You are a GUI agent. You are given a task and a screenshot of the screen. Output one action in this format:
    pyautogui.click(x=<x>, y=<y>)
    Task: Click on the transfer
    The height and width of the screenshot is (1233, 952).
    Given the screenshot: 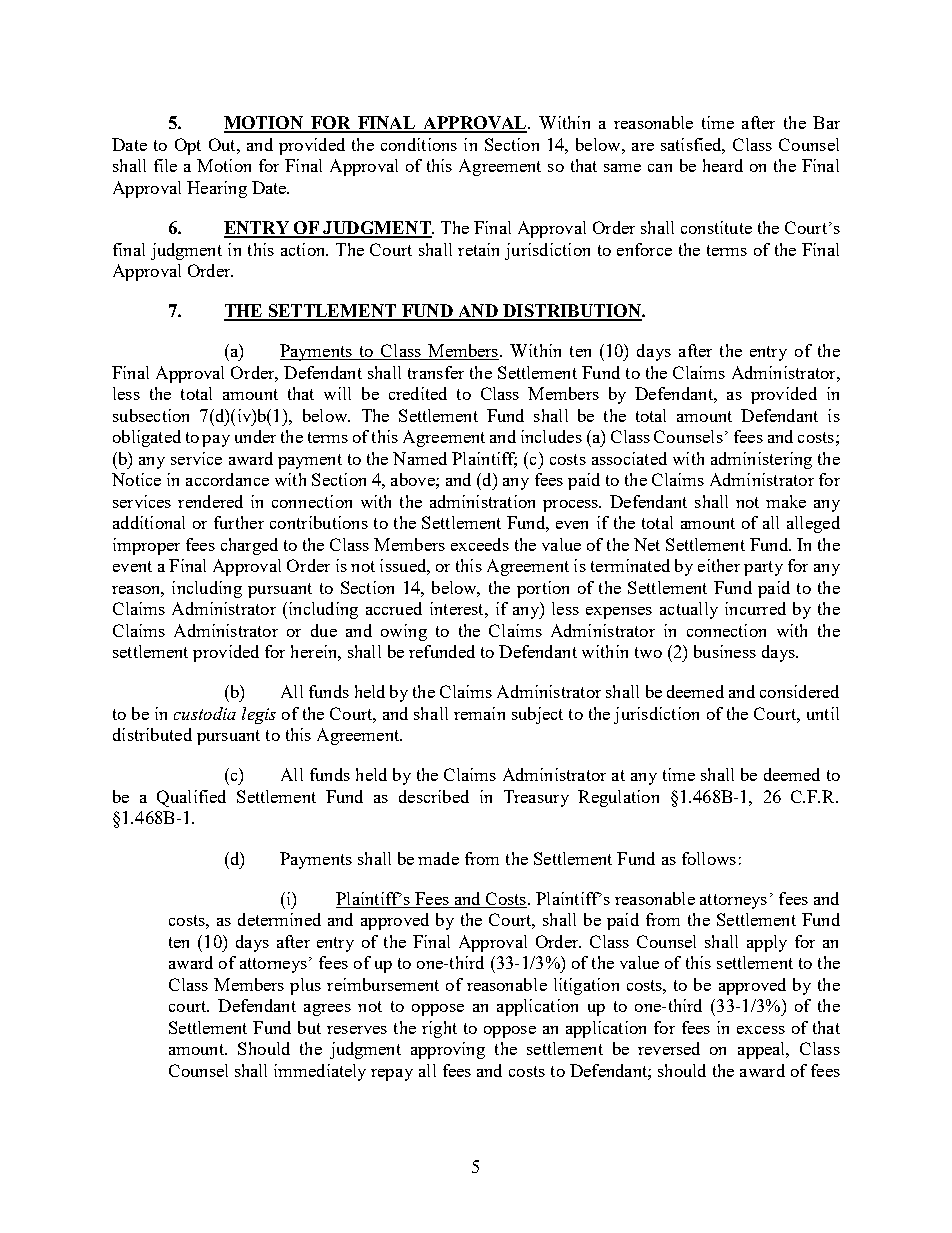 What is the action you would take?
    pyautogui.click(x=436, y=372)
